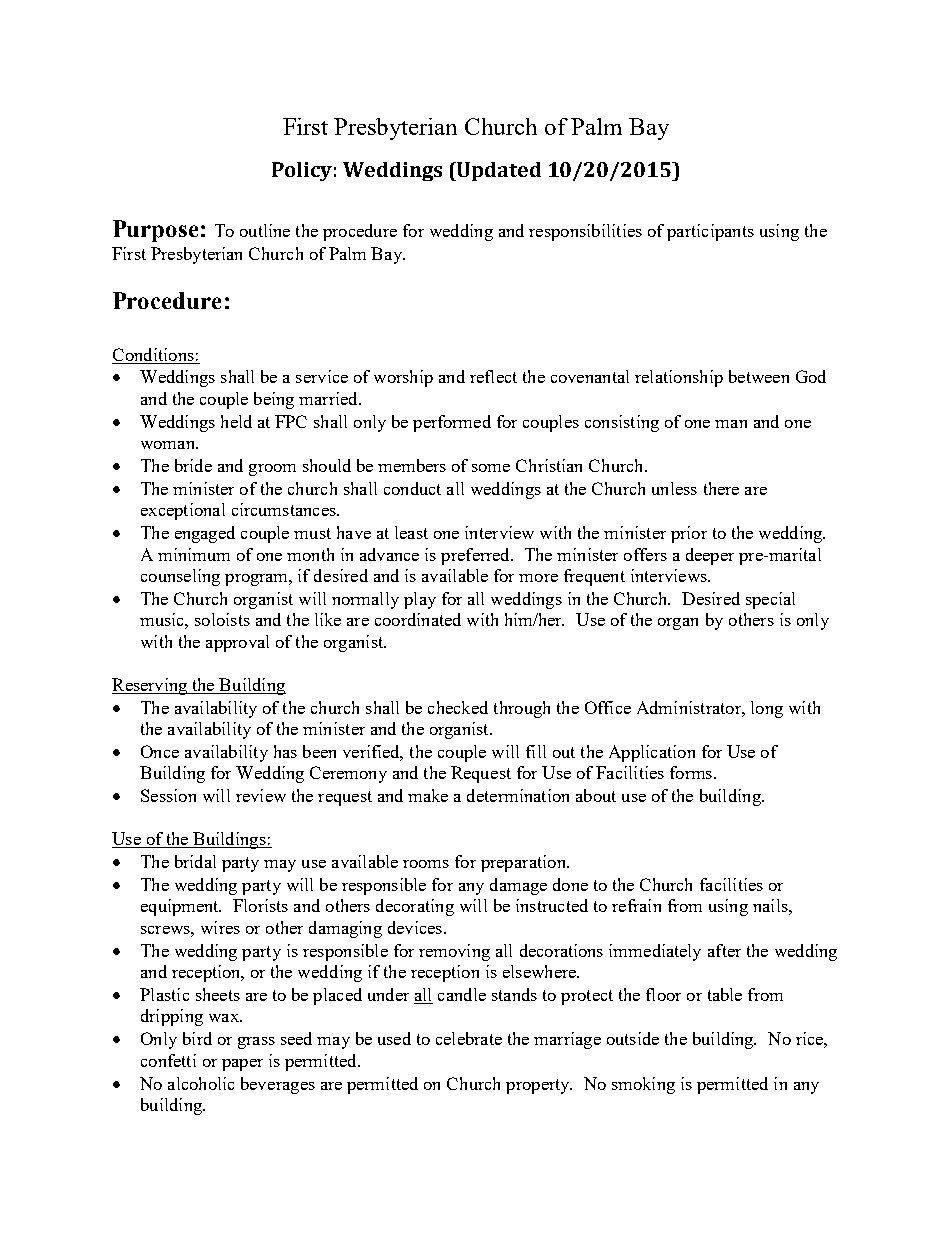 This screenshot has width=952, height=1233. I want to click on soloists, so click(222, 619).
